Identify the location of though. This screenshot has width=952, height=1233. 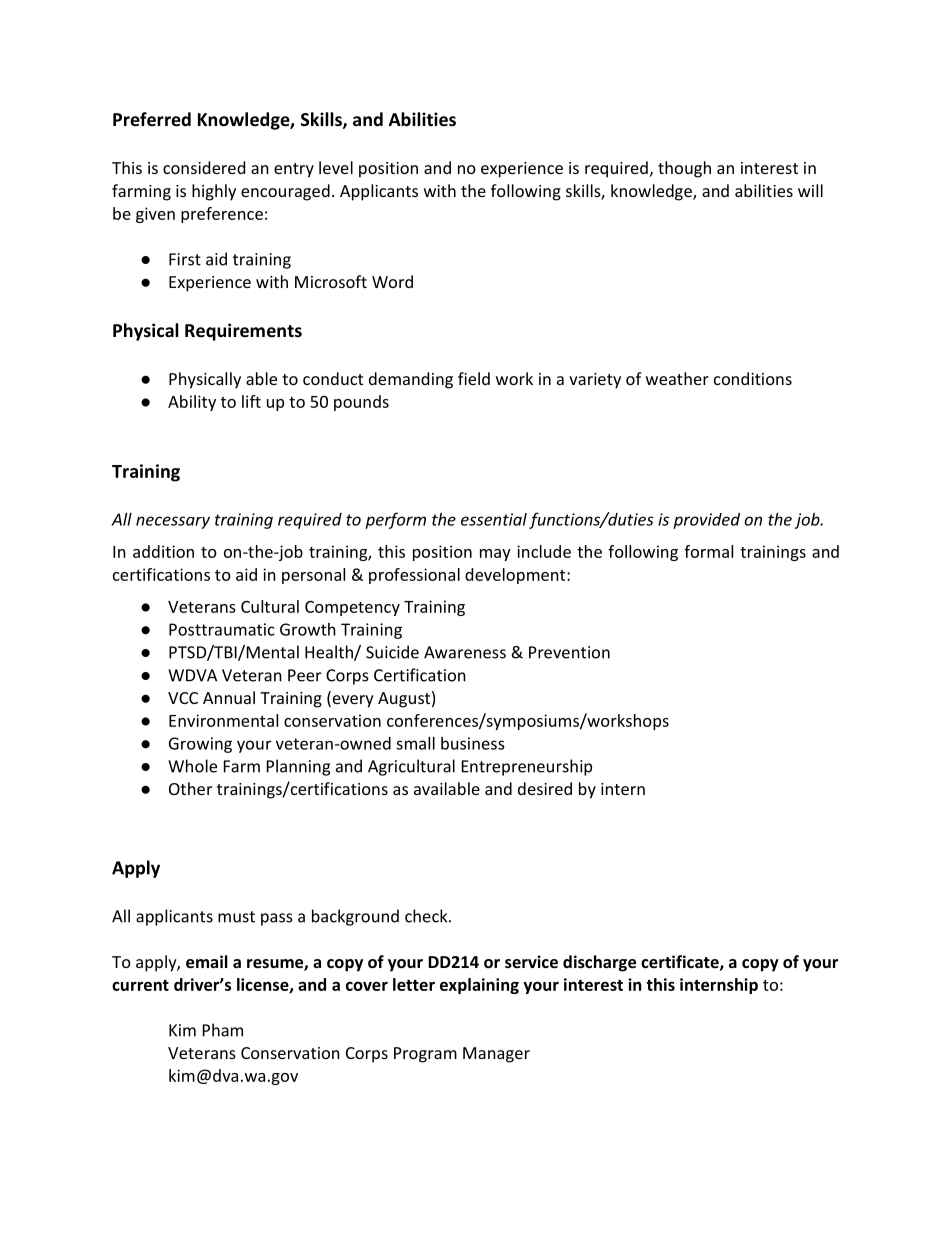
(684, 169).
